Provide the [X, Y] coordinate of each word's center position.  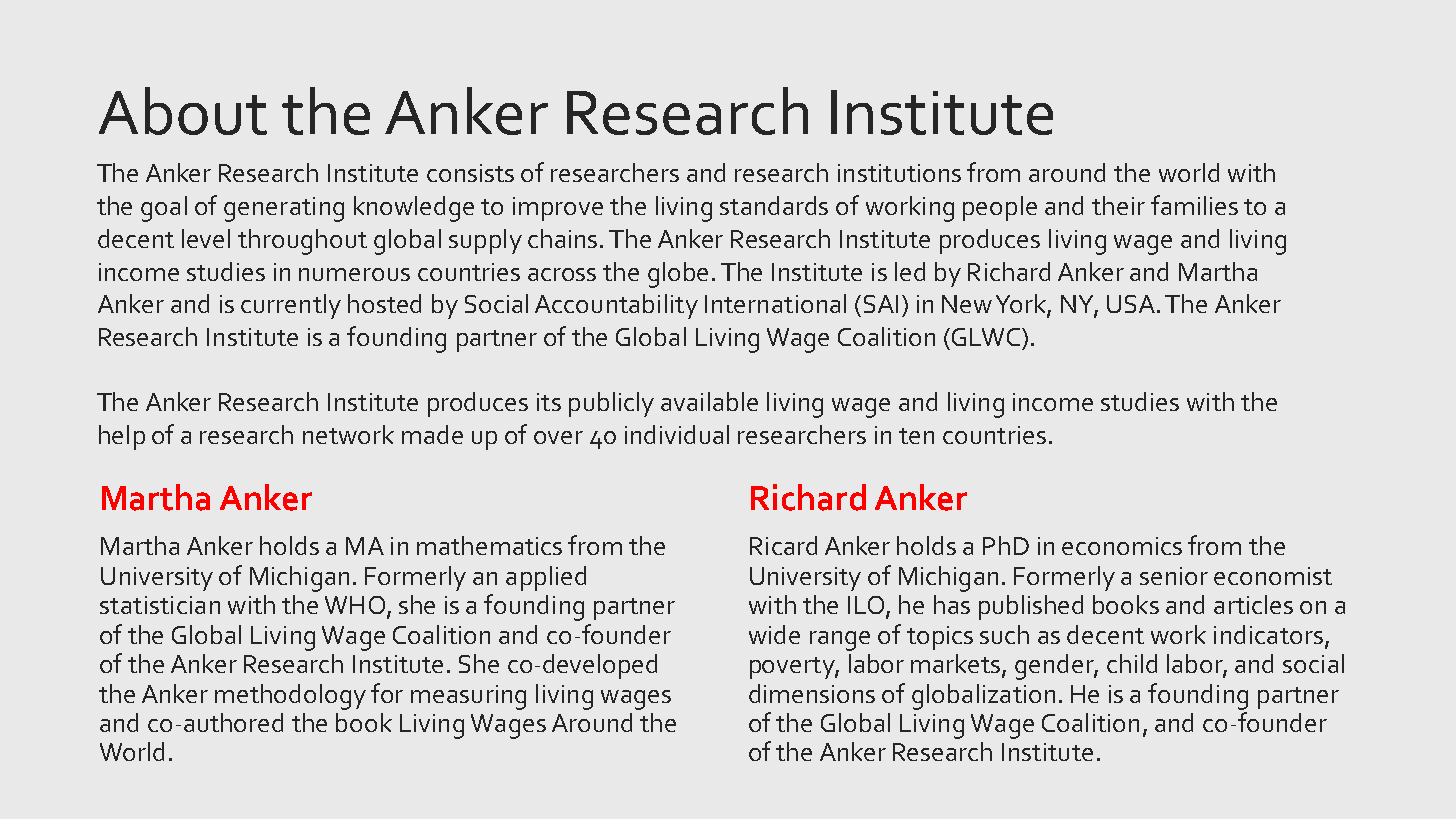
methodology [290, 697]
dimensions [812, 693]
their [1118, 205]
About [183, 111]
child [1132, 663]
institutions [899, 173]
